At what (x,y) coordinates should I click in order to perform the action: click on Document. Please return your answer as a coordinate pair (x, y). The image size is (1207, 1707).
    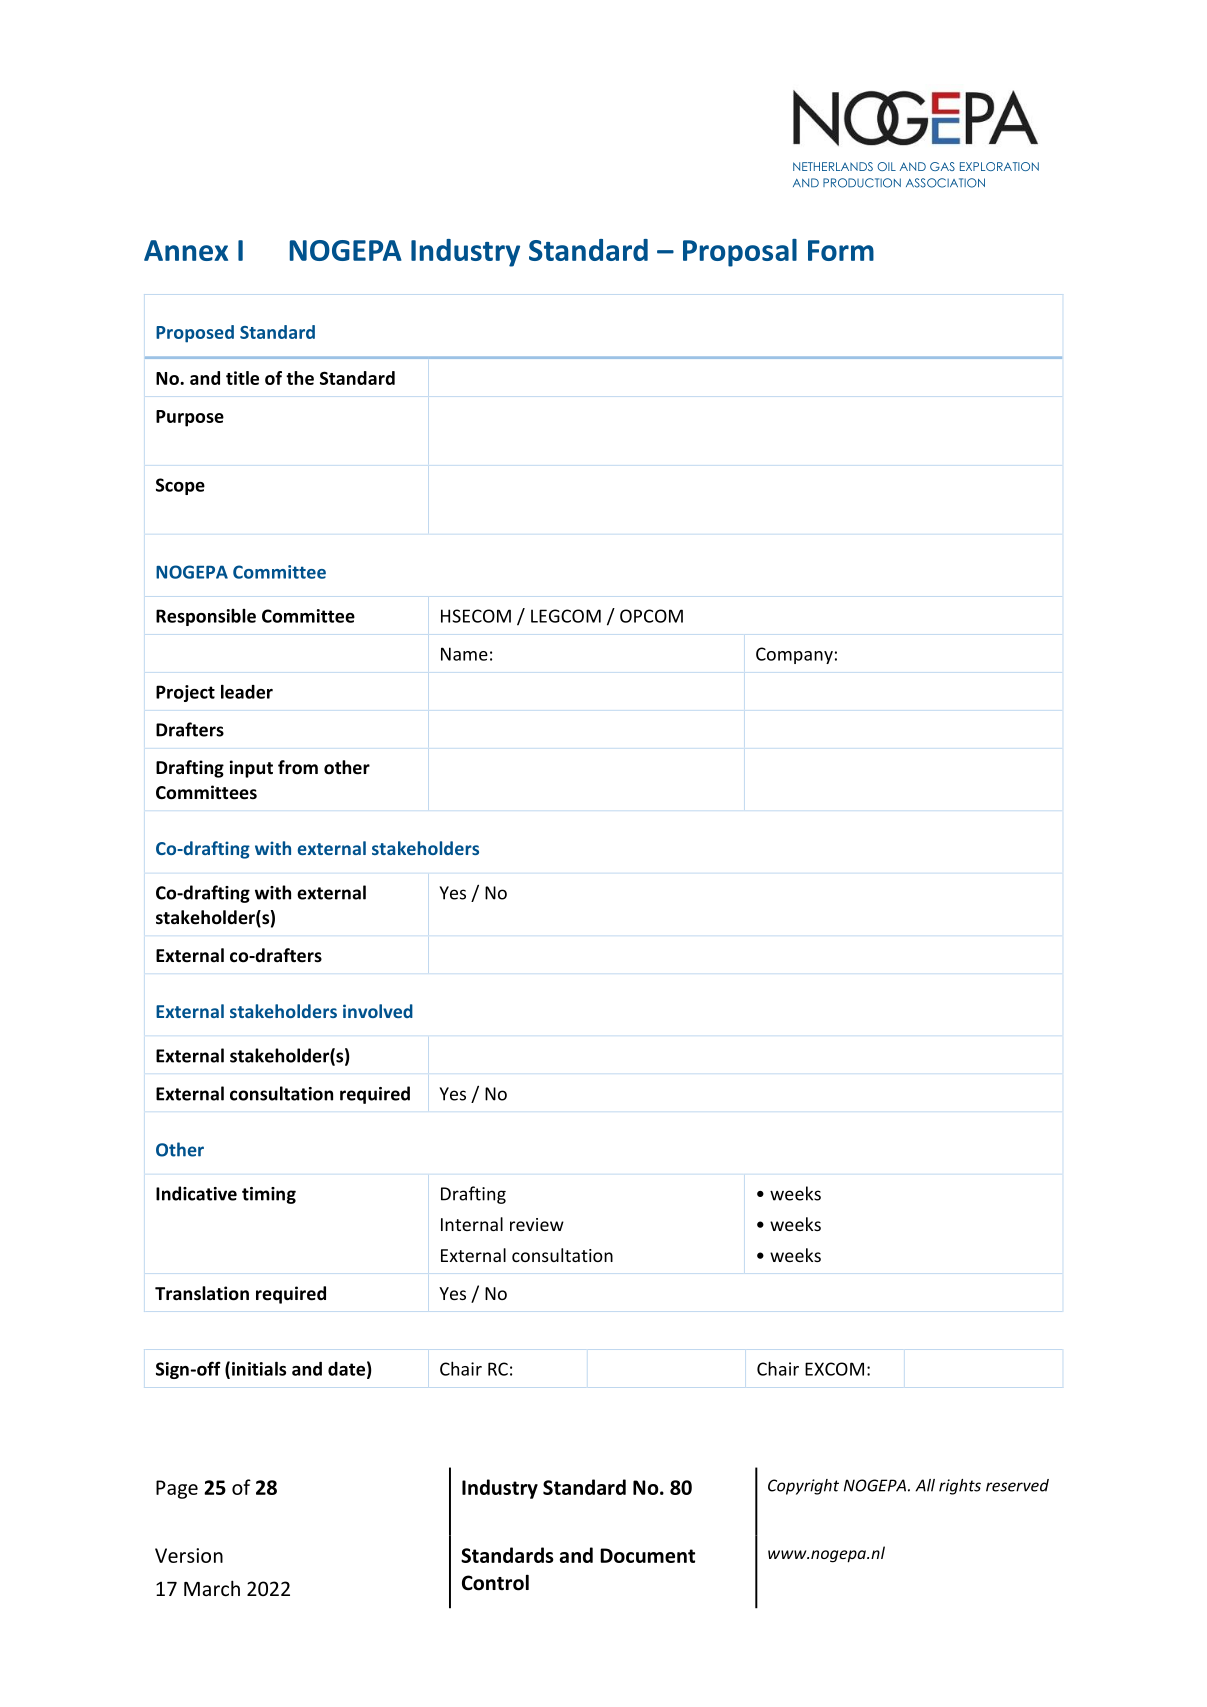
    Looking at the image, I should click on (647, 1555).
